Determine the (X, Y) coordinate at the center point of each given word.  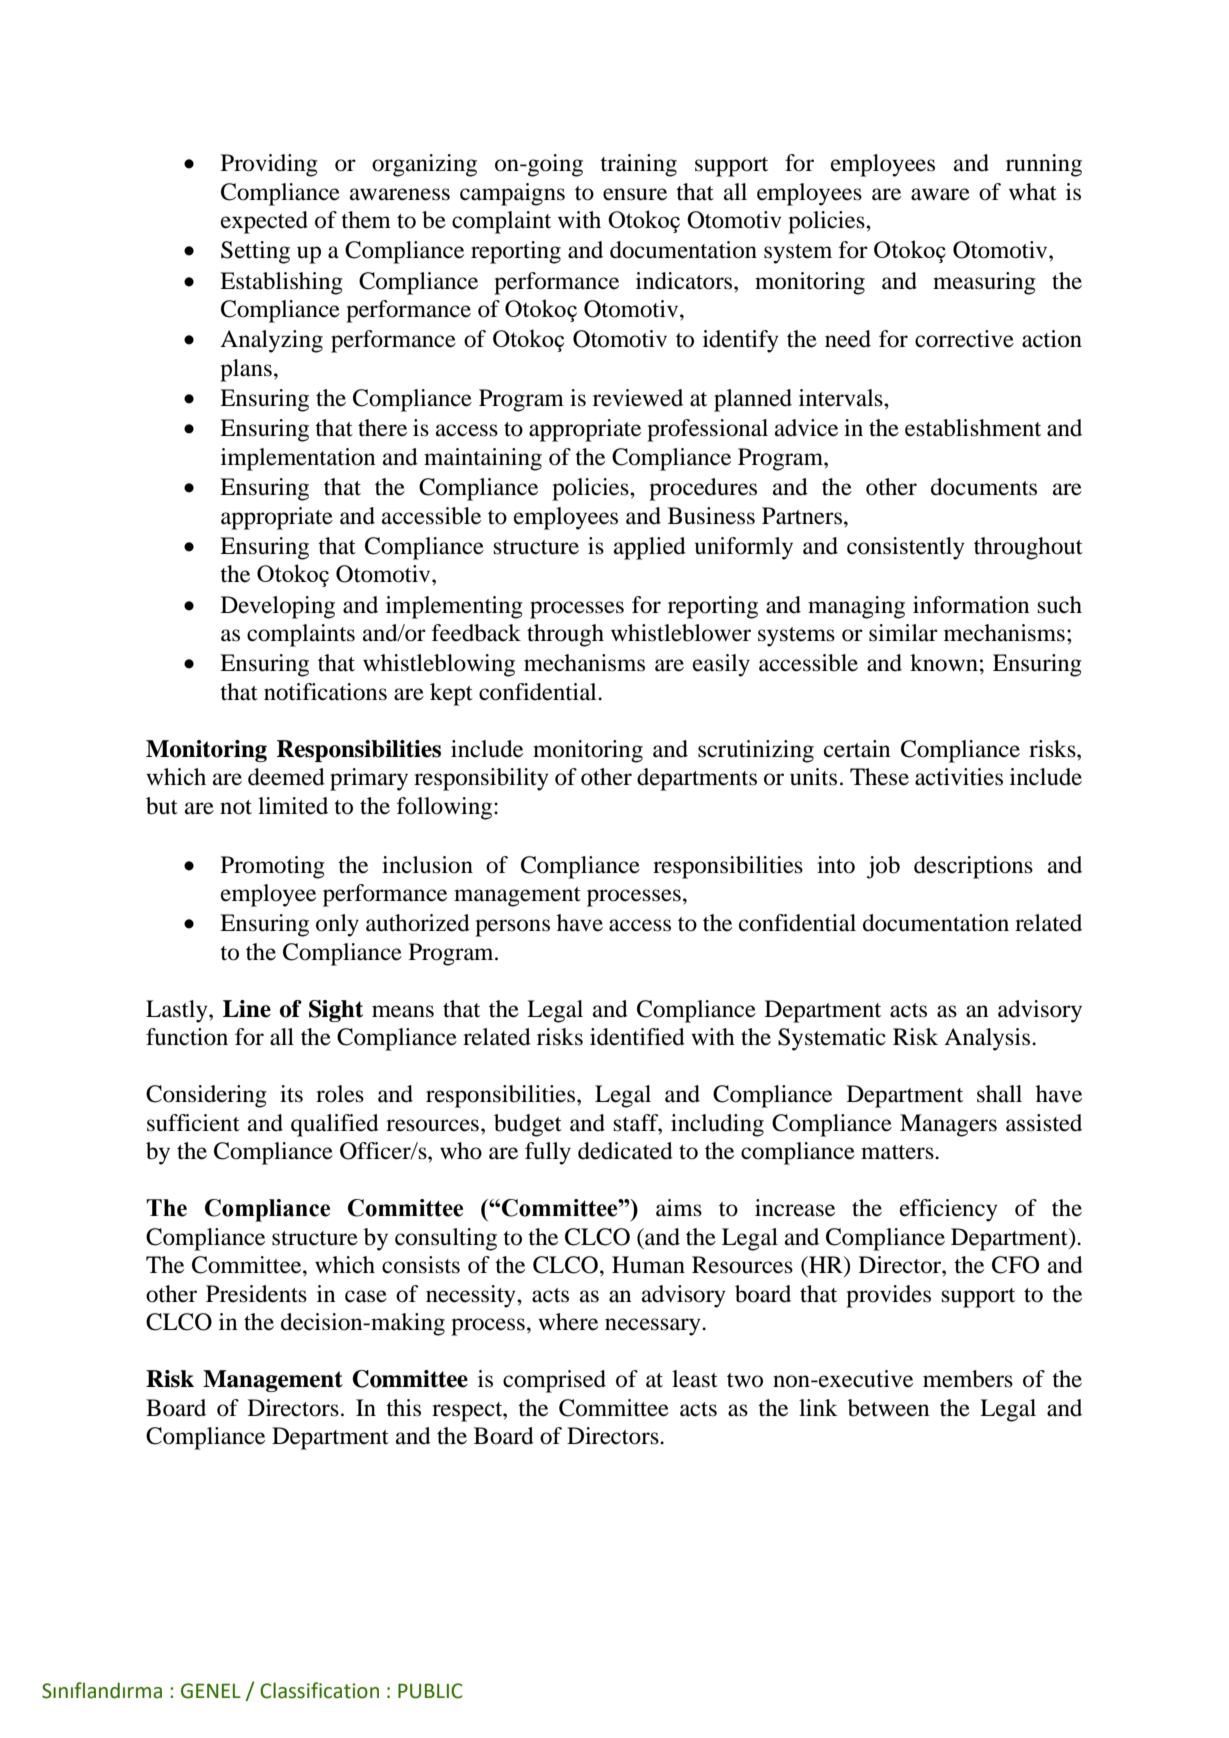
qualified (335, 1125)
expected (264, 222)
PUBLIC (430, 1691)
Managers (948, 1125)
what (1033, 192)
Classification (319, 1690)
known (944, 663)
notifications (325, 692)
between (888, 1408)
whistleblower (681, 633)
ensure (635, 194)
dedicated (625, 1151)
